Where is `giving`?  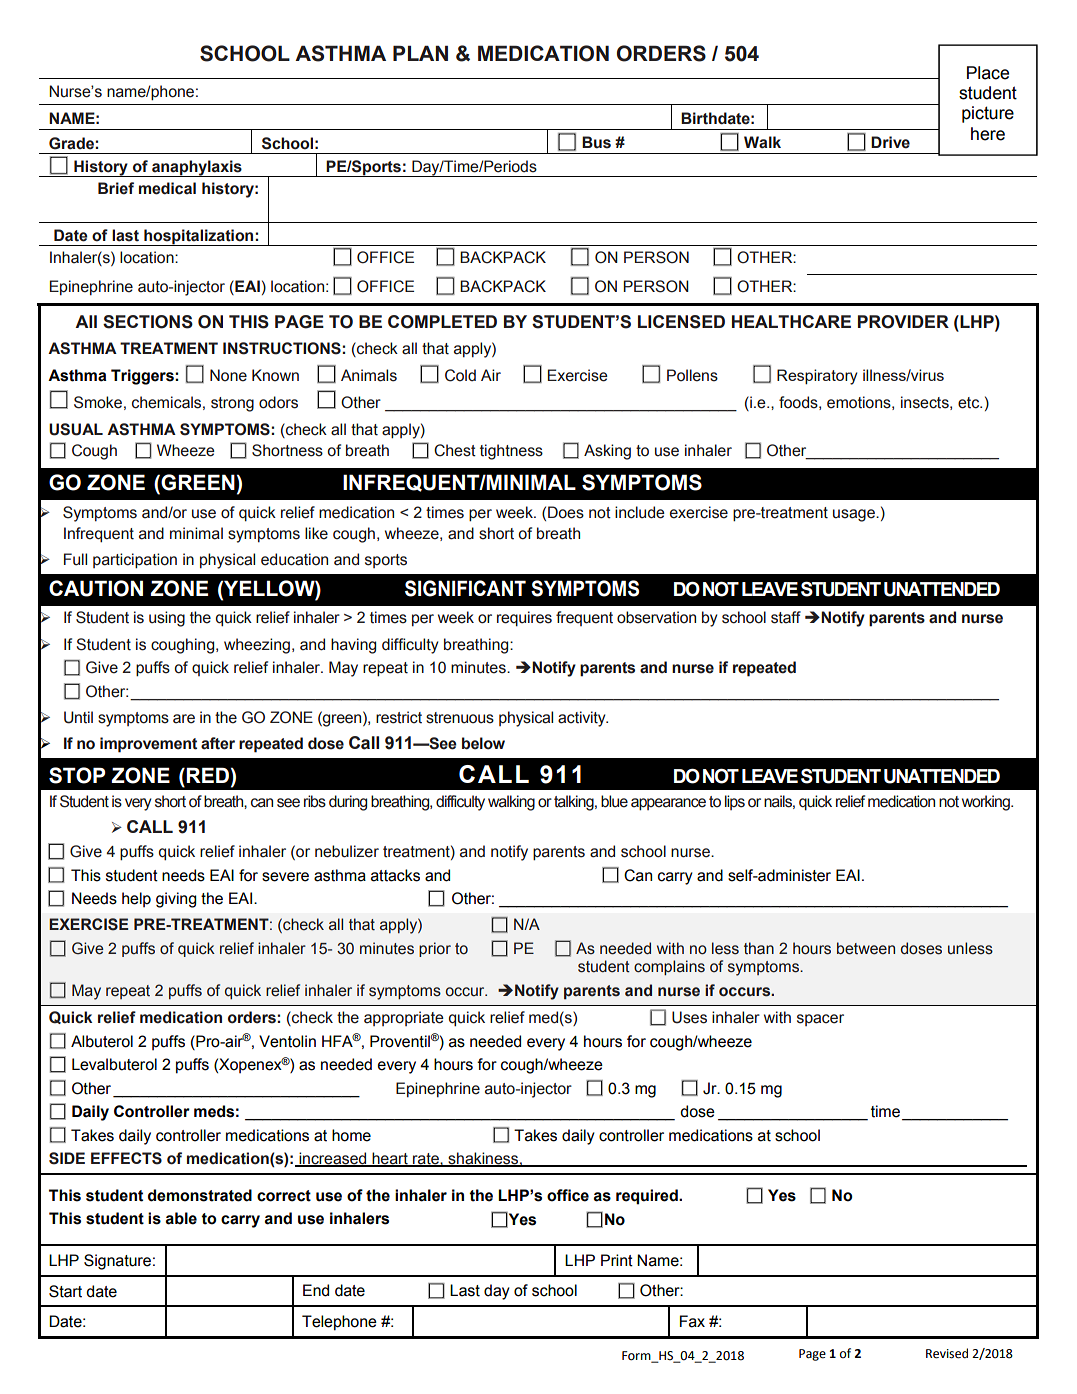
giving is located at coordinates (176, 900).
